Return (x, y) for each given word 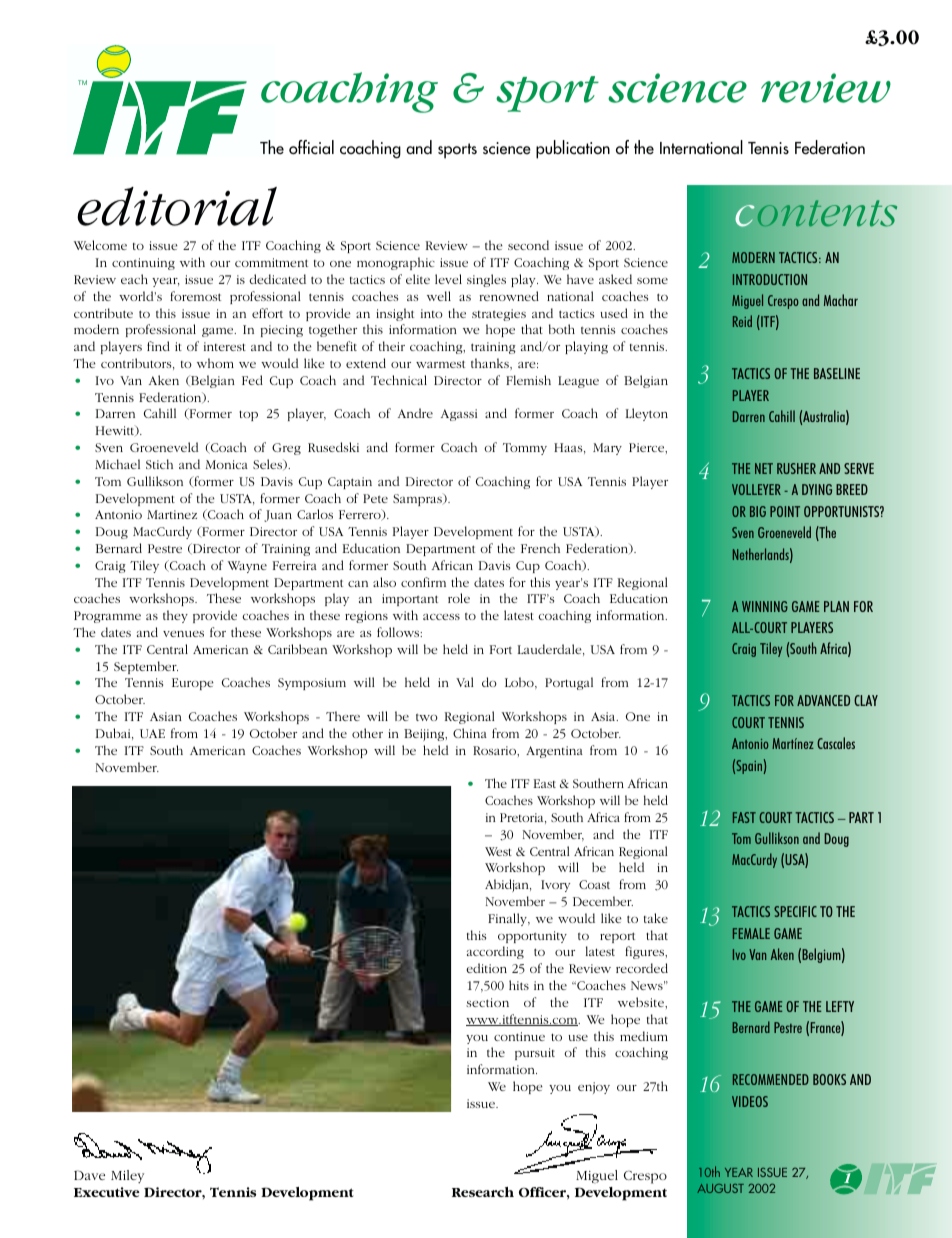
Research (483, 1192)
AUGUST (720, 1188)
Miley (127, 1176)
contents (816, 213)
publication (573, 149)
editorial (177, 206)
